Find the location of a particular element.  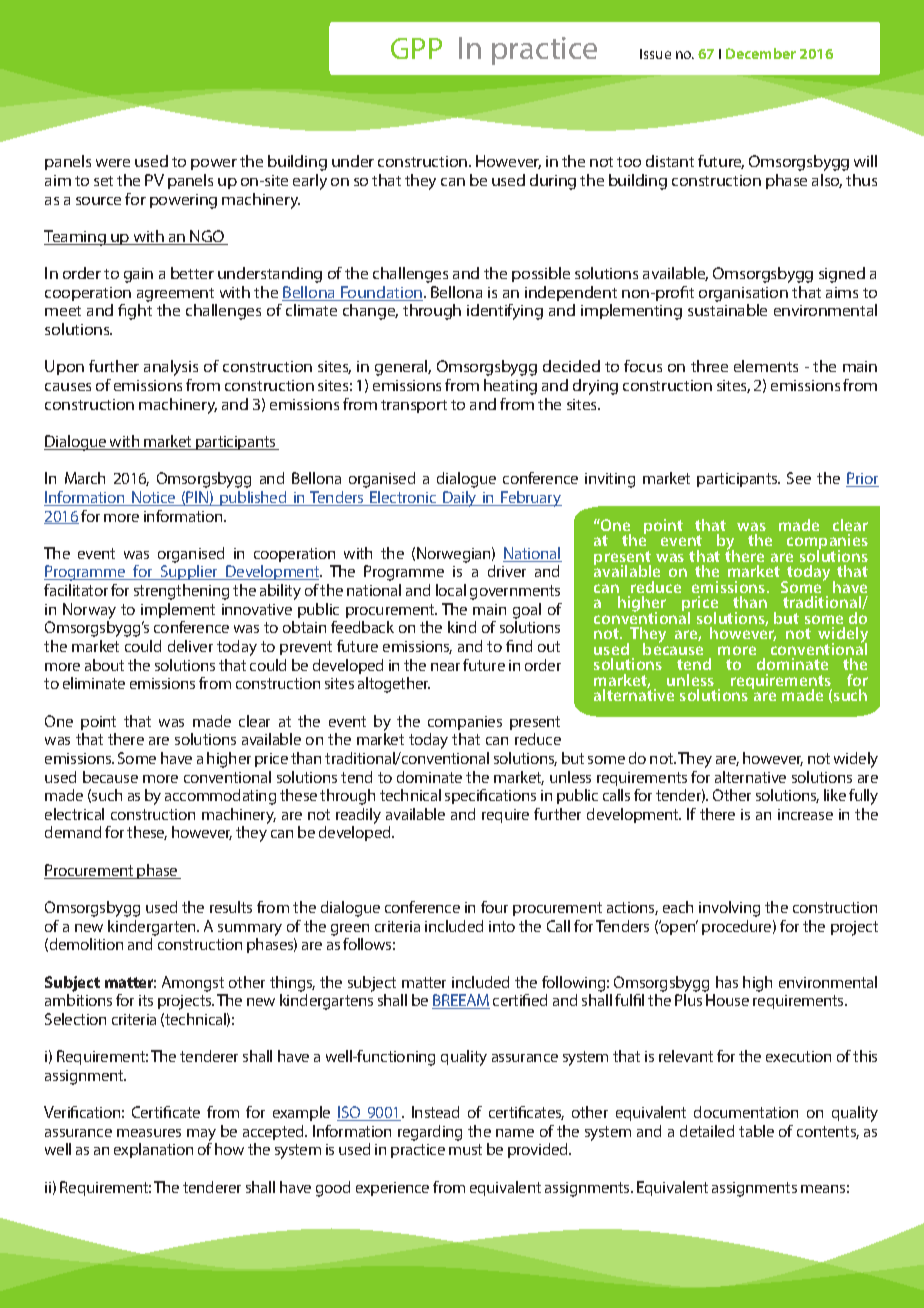

explanation is located at coordinates (153, 1150).
